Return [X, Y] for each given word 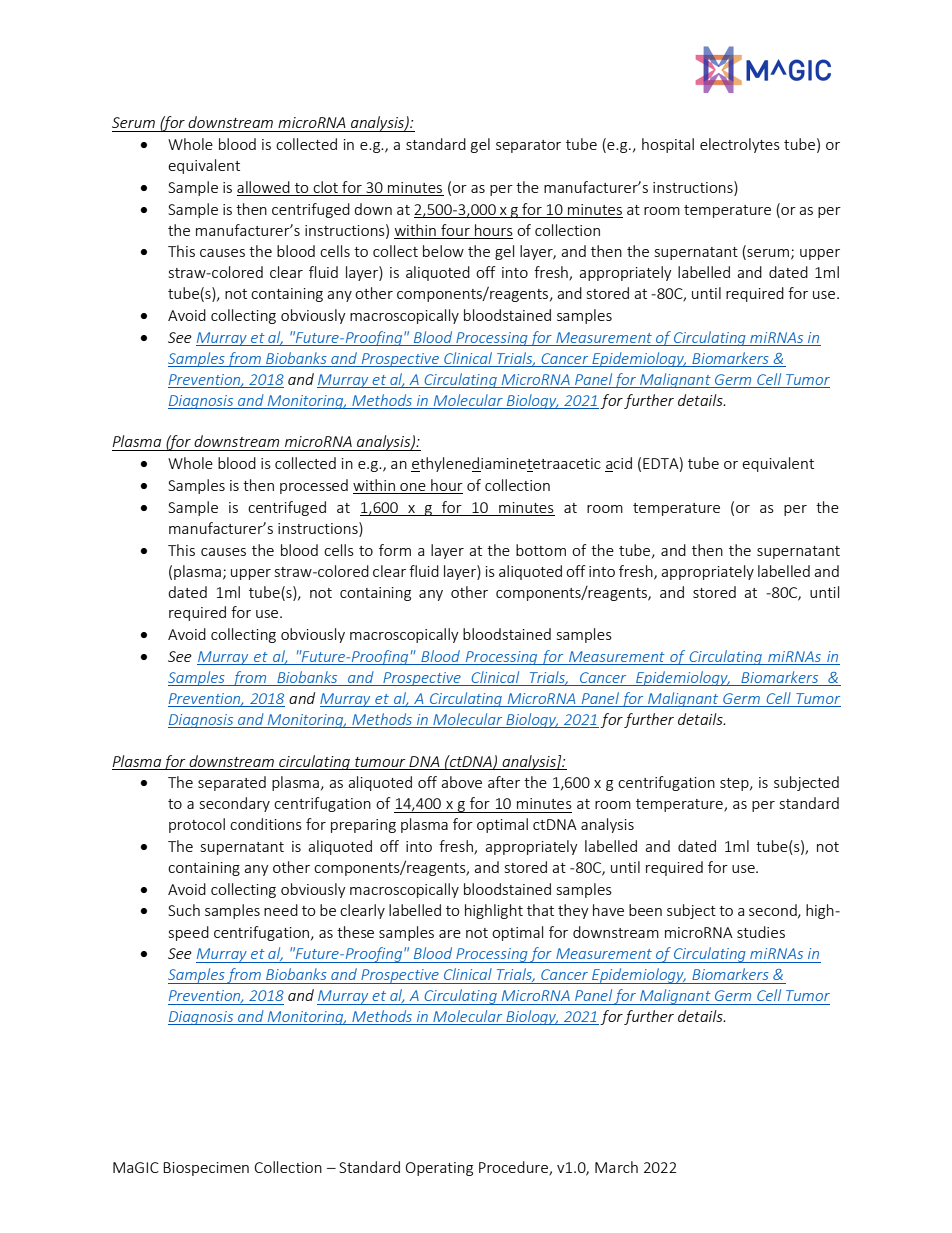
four [455, 230]
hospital [668, 145]
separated [232, 783]
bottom [541, 550]
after [504, 782]
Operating [439, 1169]
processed [314, 486]
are [450, 934]
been [645, 910]
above [461, 782]
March [616, 1167]
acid [618, 464]
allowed [263, 187]
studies [761, 932]
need [281, 910]
